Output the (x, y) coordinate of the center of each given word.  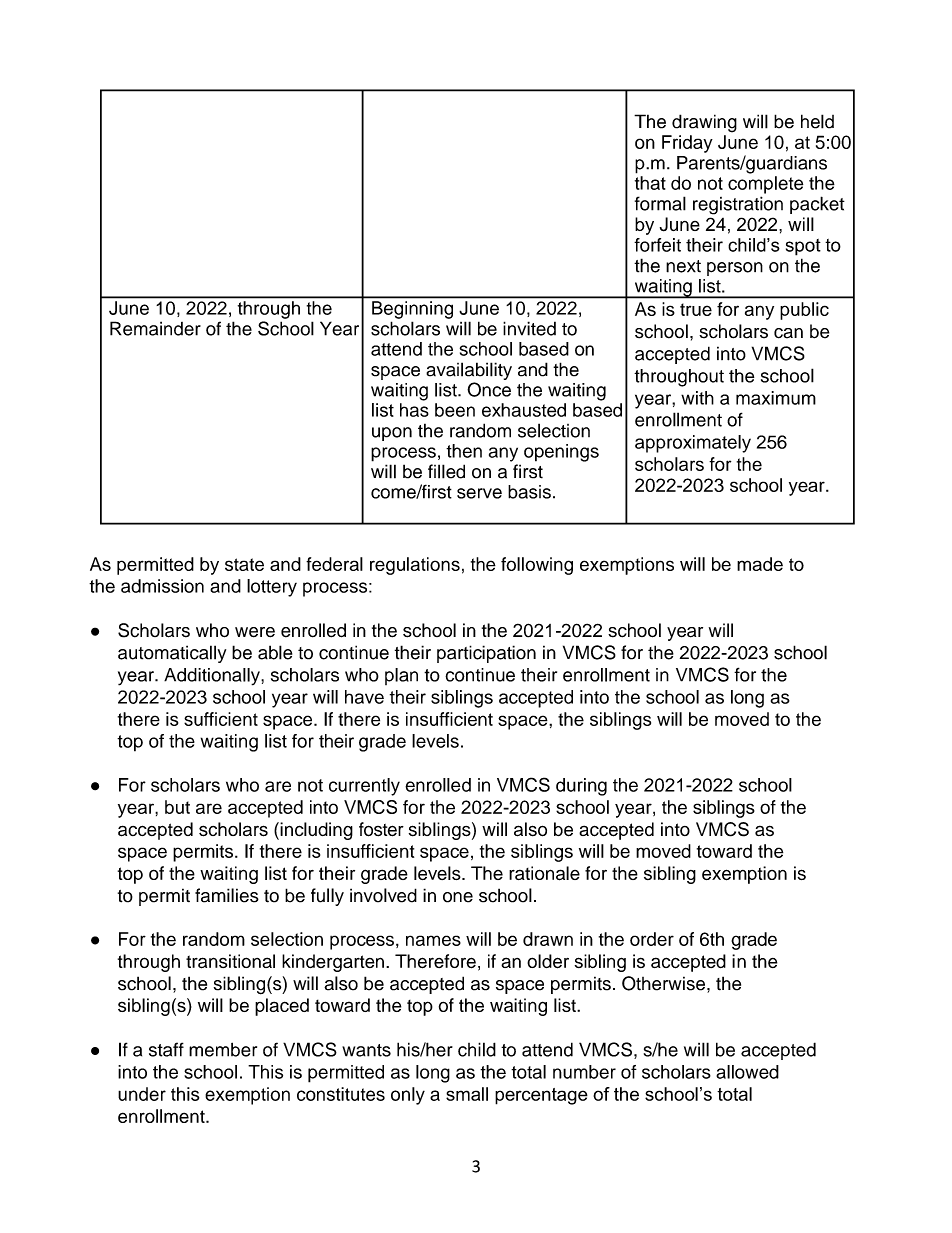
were (255, 632)
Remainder (155, 328)
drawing (704, 123)
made (760, 564)
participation (486, 654)
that (650, 183)
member (223, 1049)
